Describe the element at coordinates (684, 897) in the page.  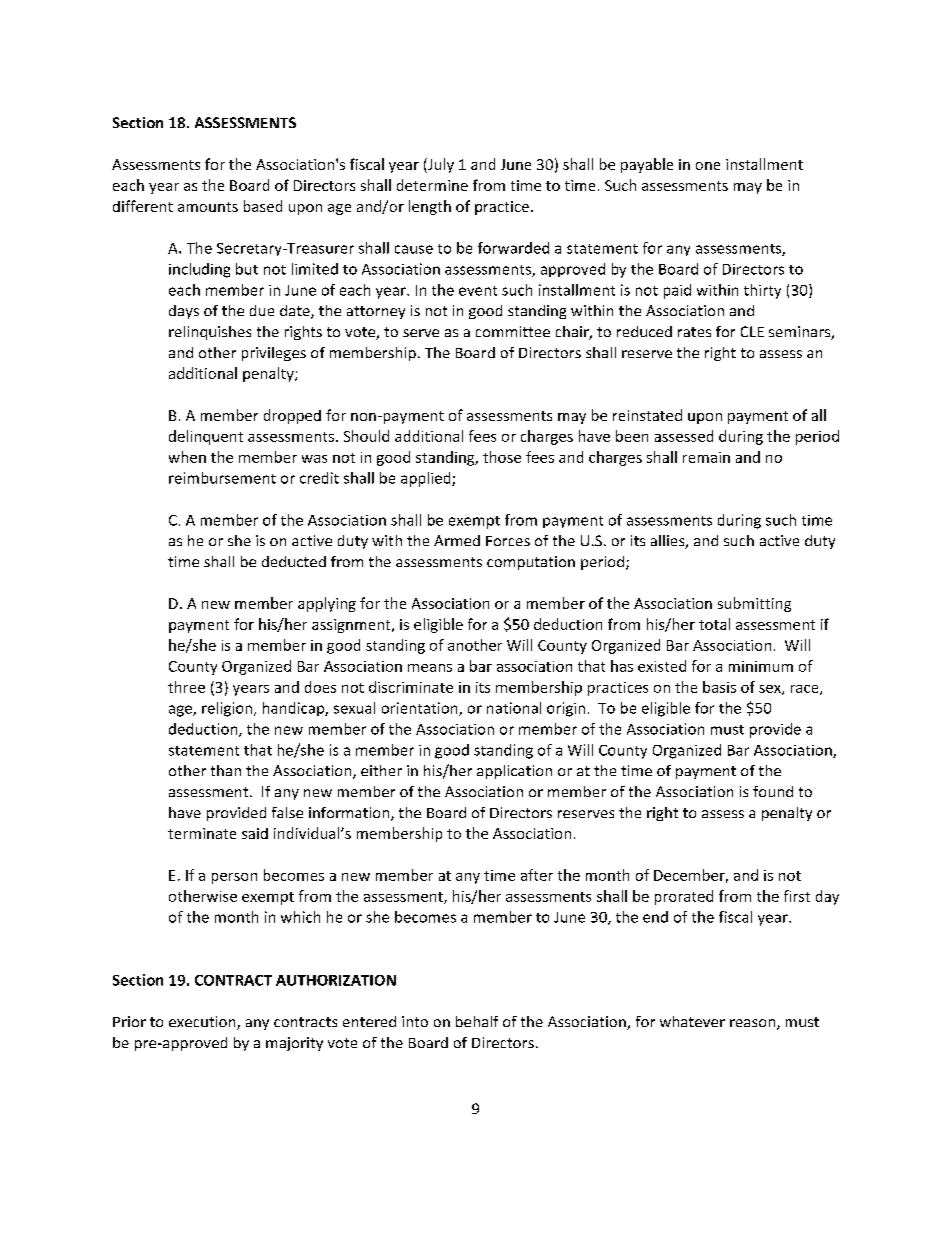
I see `prorated` at that location.
